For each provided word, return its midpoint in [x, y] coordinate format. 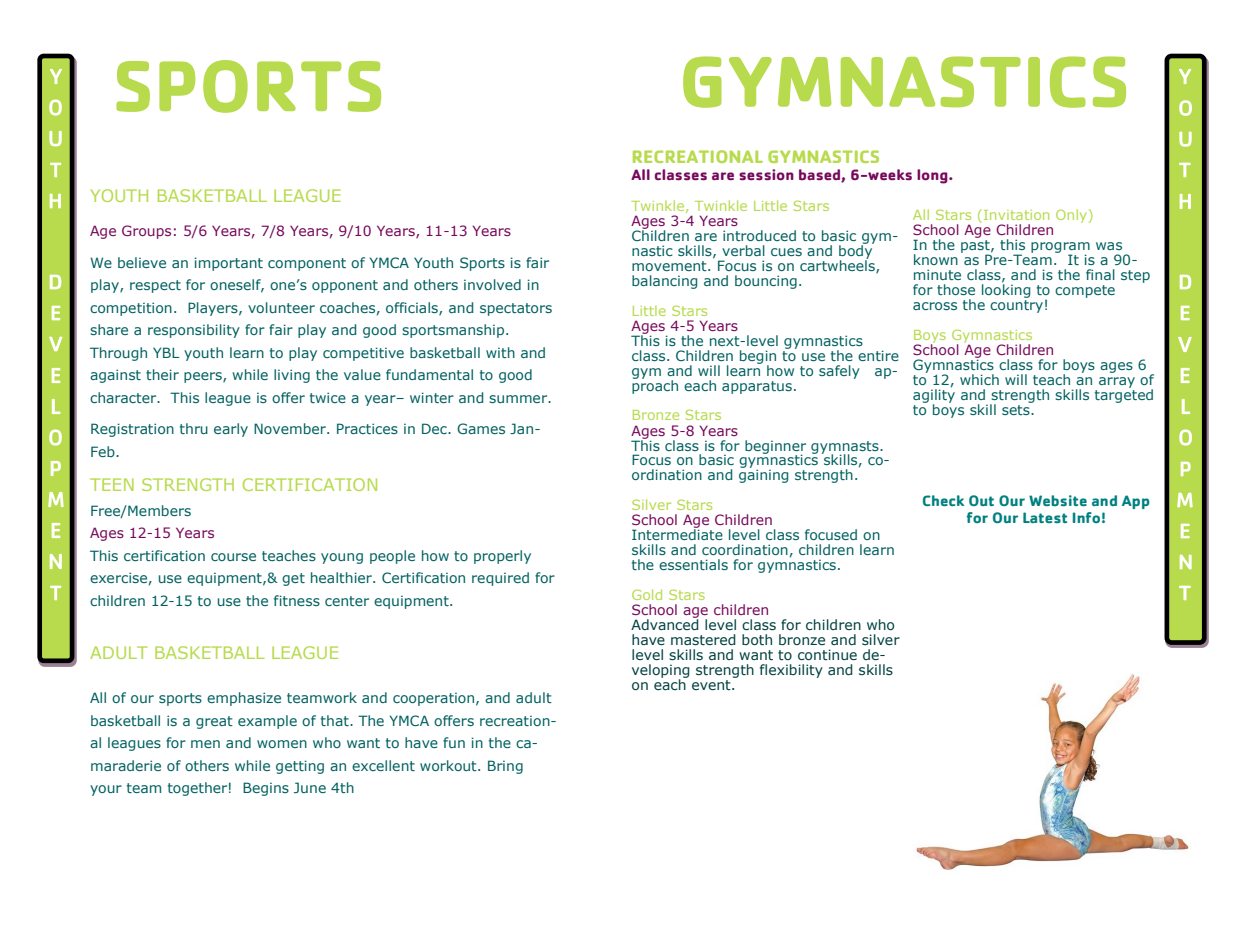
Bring [505, 767]
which [979, 379]
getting [300, 767]
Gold [647, 594]
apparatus [757, 387]
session [766, 174]
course [233, 557]
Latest [1045, 517]
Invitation [1016, 215]
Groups [146, 232]
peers [204, 377]
